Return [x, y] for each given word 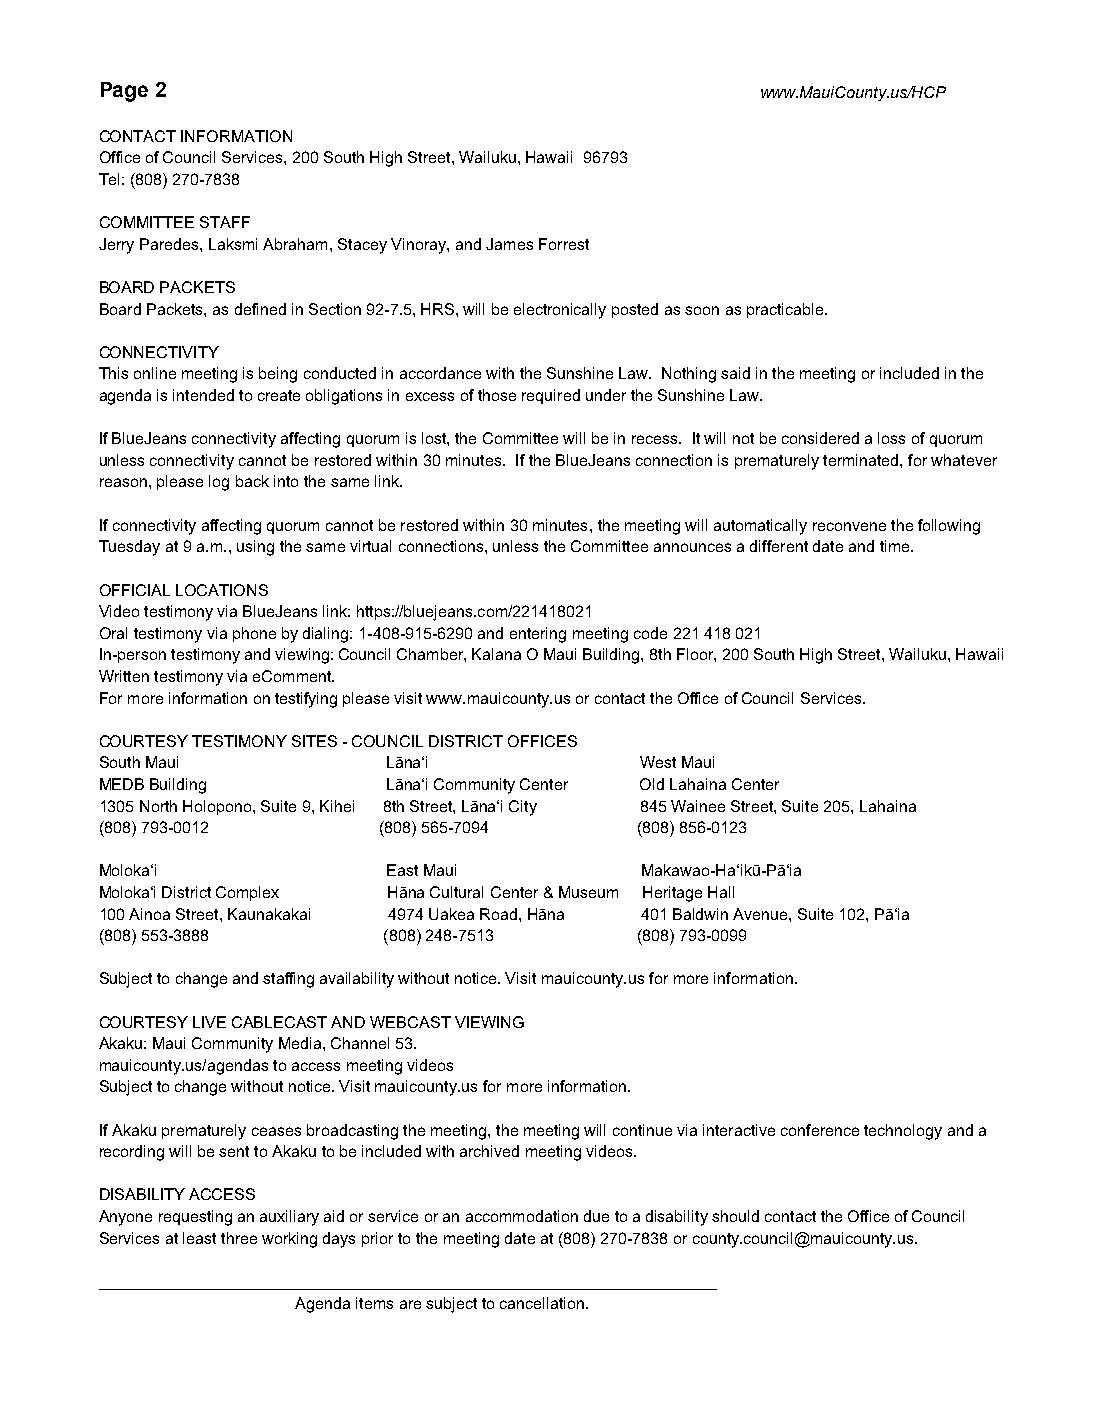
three [239, 1238]
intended [203, 395]
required [551, 396]
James [509, 244]
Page [124, 92]
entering [538, 635]
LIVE [209, 1022]
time [896, 546]
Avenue [761, 914]
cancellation [542, 1303]
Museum [588, 892]
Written [124, 676]
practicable [786, 310]
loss [891, 438]
